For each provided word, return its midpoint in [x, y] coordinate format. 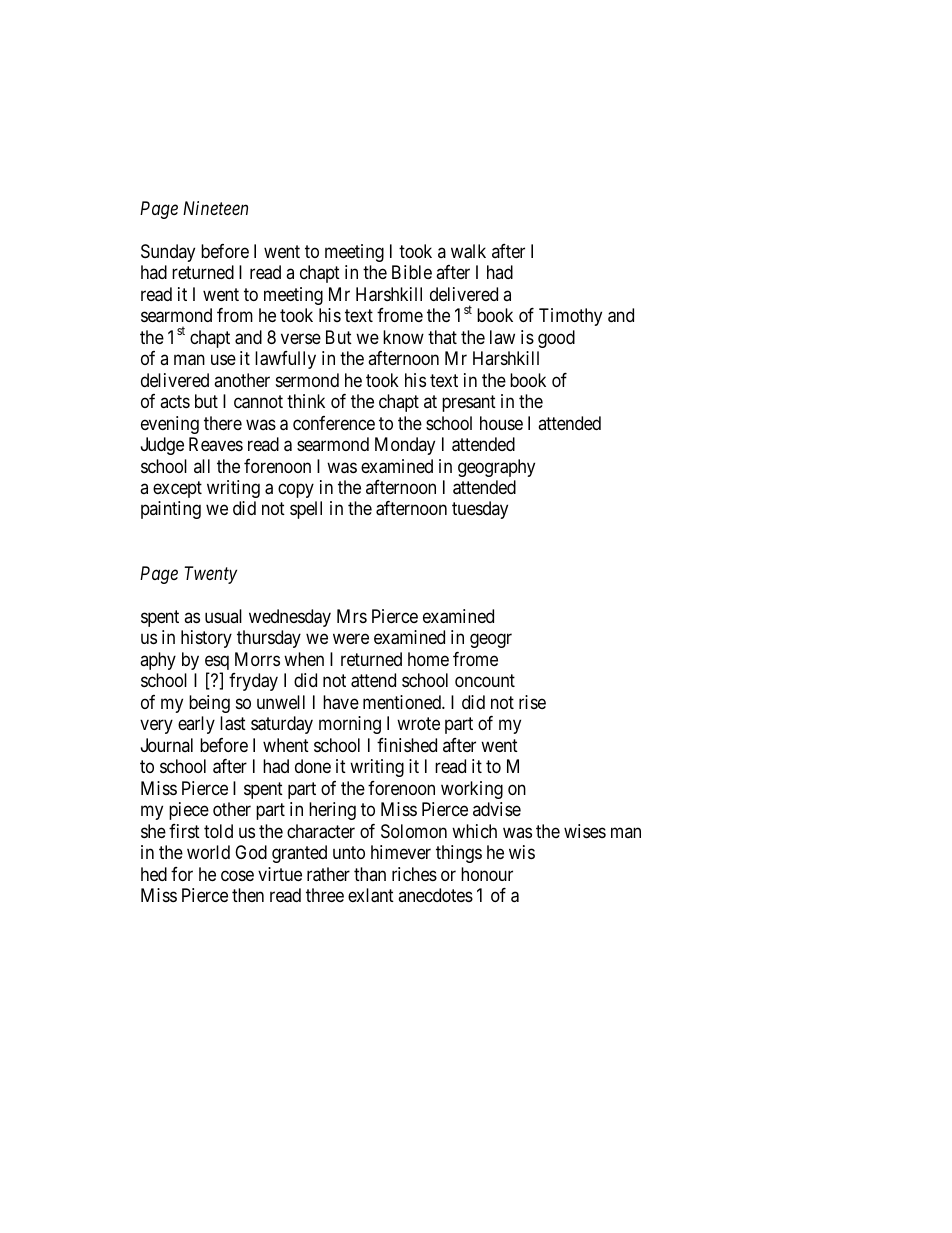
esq [217, 664]
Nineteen [215, 208]
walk [468, 251]
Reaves [216, 444]
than [370, 874]
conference [334, 423]
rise [532, 702]
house [501, 423]
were [351, 639]
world [208, 852]
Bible [412, 272]
